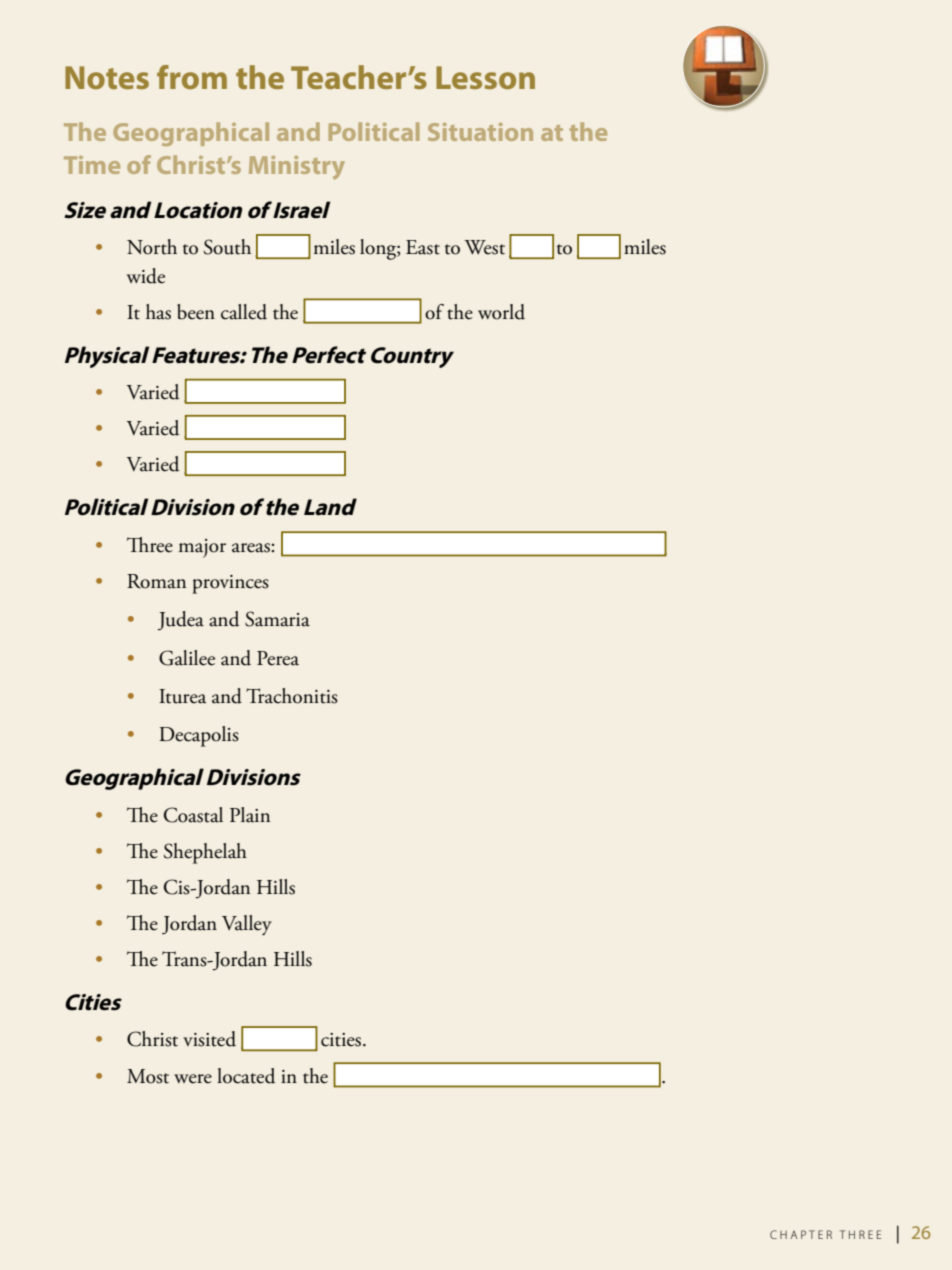 The height and width of the screenshot is (1270, 952). What do you see at coordinates (246, 1076) in the screenshot?
I see `located` at bounding box center [246, 1076].
